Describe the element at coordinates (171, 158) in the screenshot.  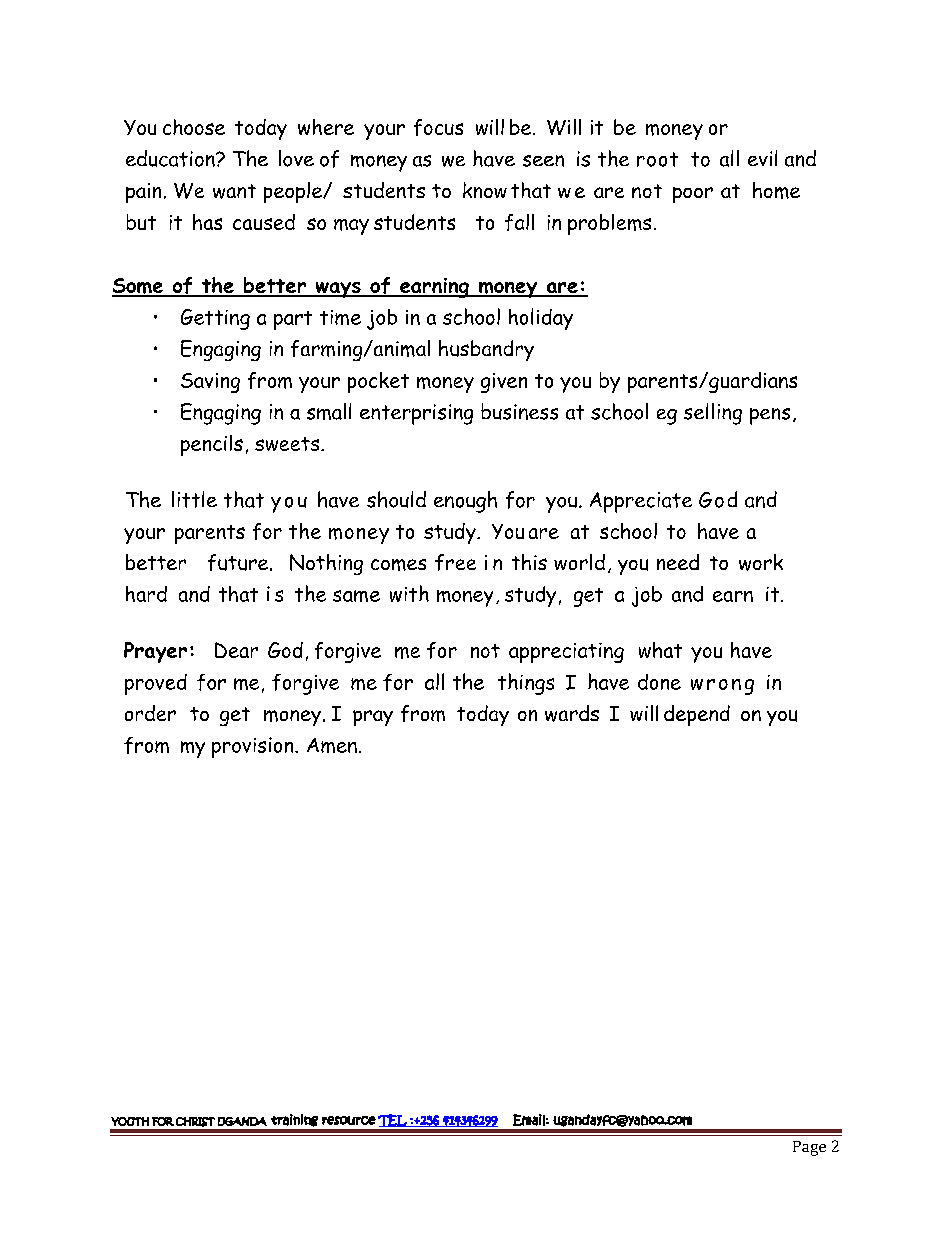
I see `education` at that location.
